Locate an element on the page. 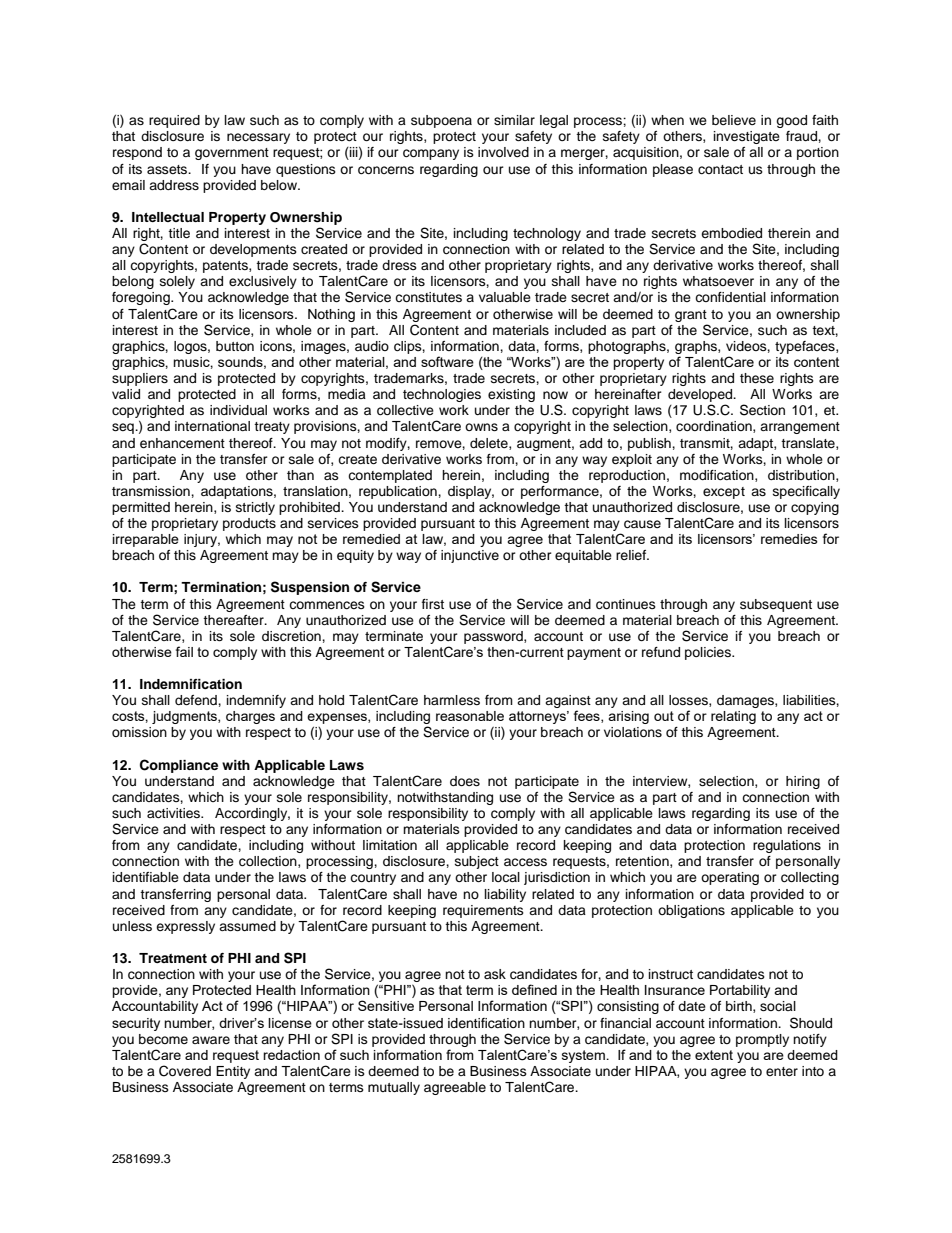  involved is located at coordinates (503, 152).
